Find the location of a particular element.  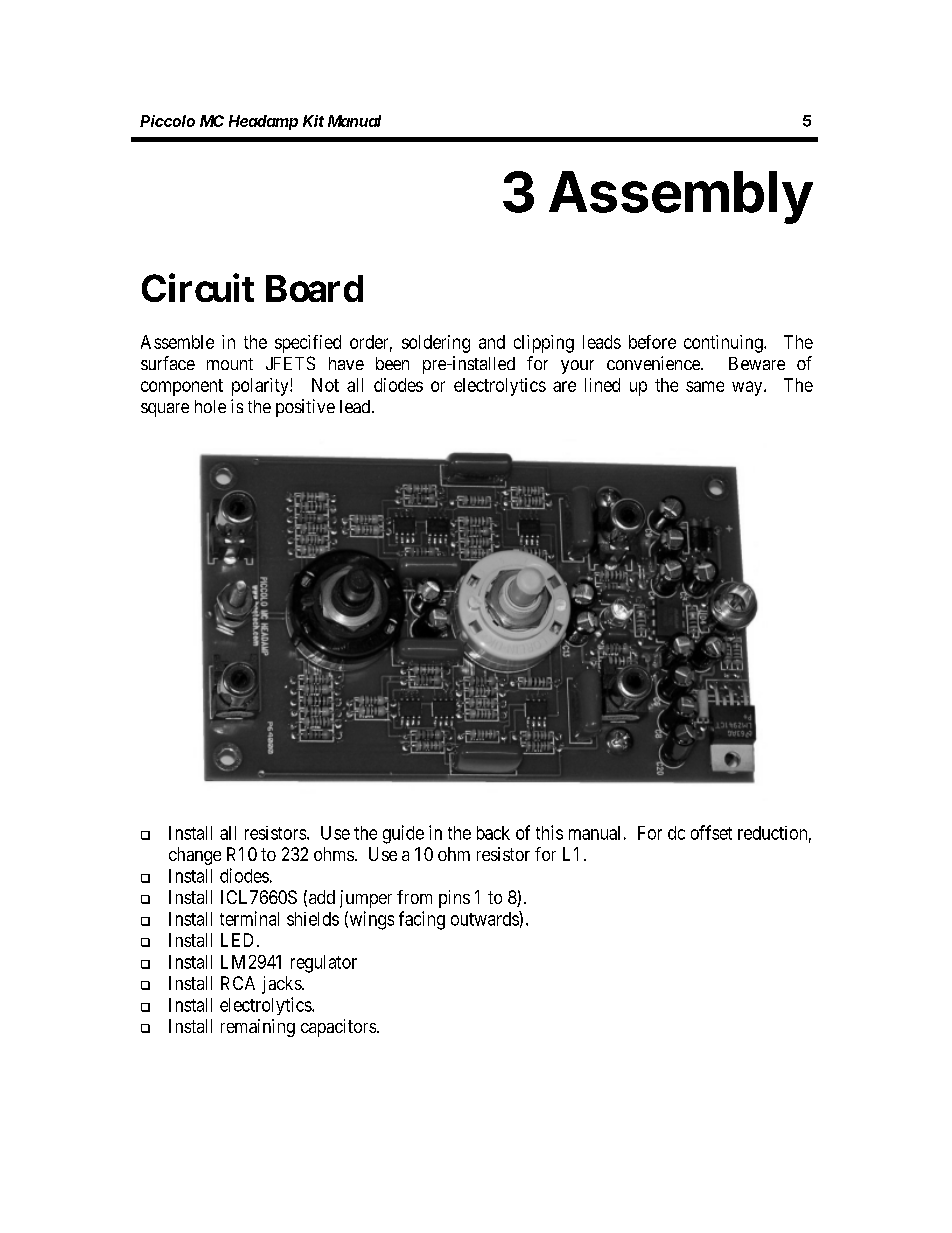

RCA is located at coordinates (238, 983).
